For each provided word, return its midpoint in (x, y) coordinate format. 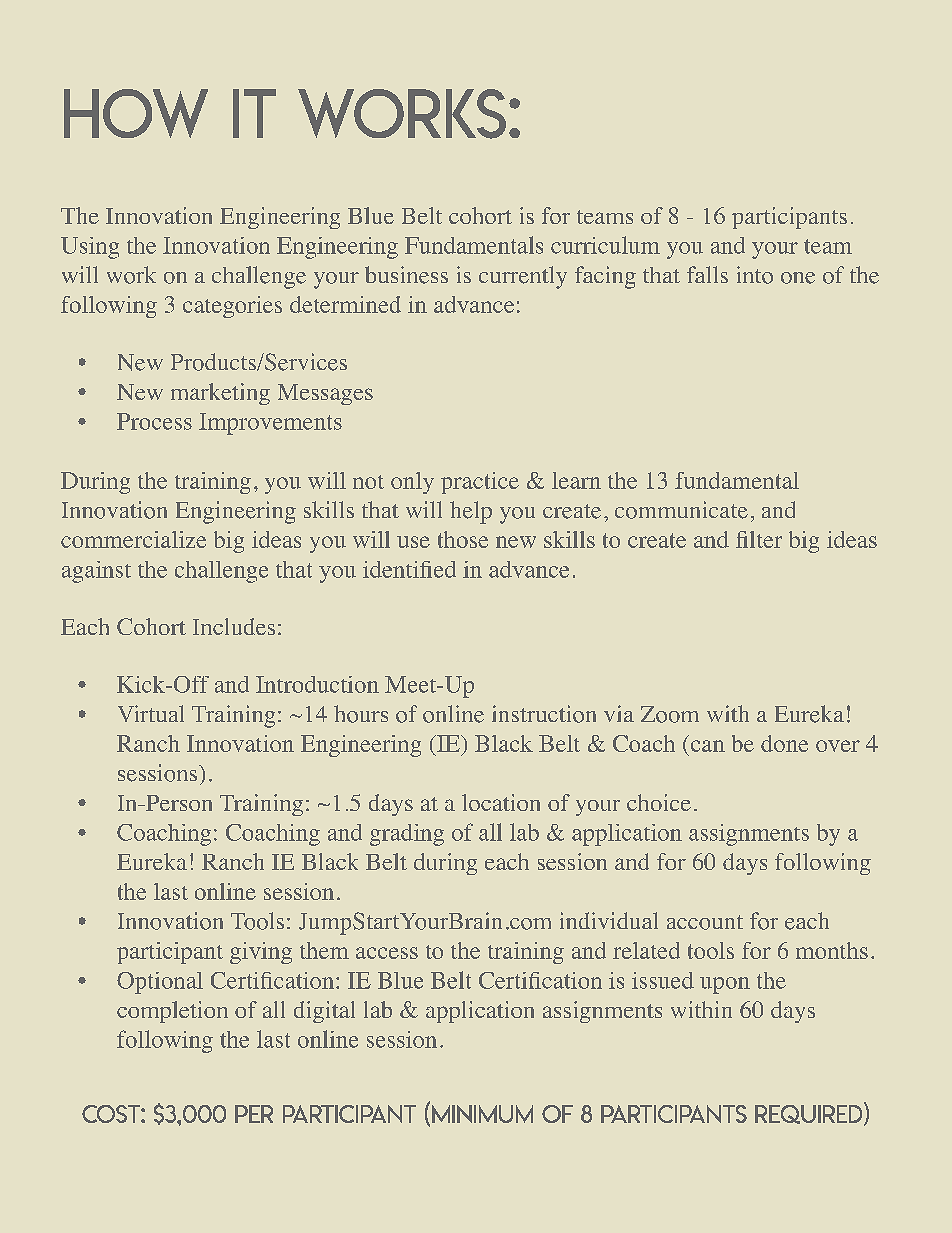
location (501, 802)
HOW (136, 113)
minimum (482, 1114)
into (755, 275)
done (784, 743)
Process (154, 421)
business (406, 275)
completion (172, 1012)
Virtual (151, 713)
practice (480, 483)
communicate (681, 510)
